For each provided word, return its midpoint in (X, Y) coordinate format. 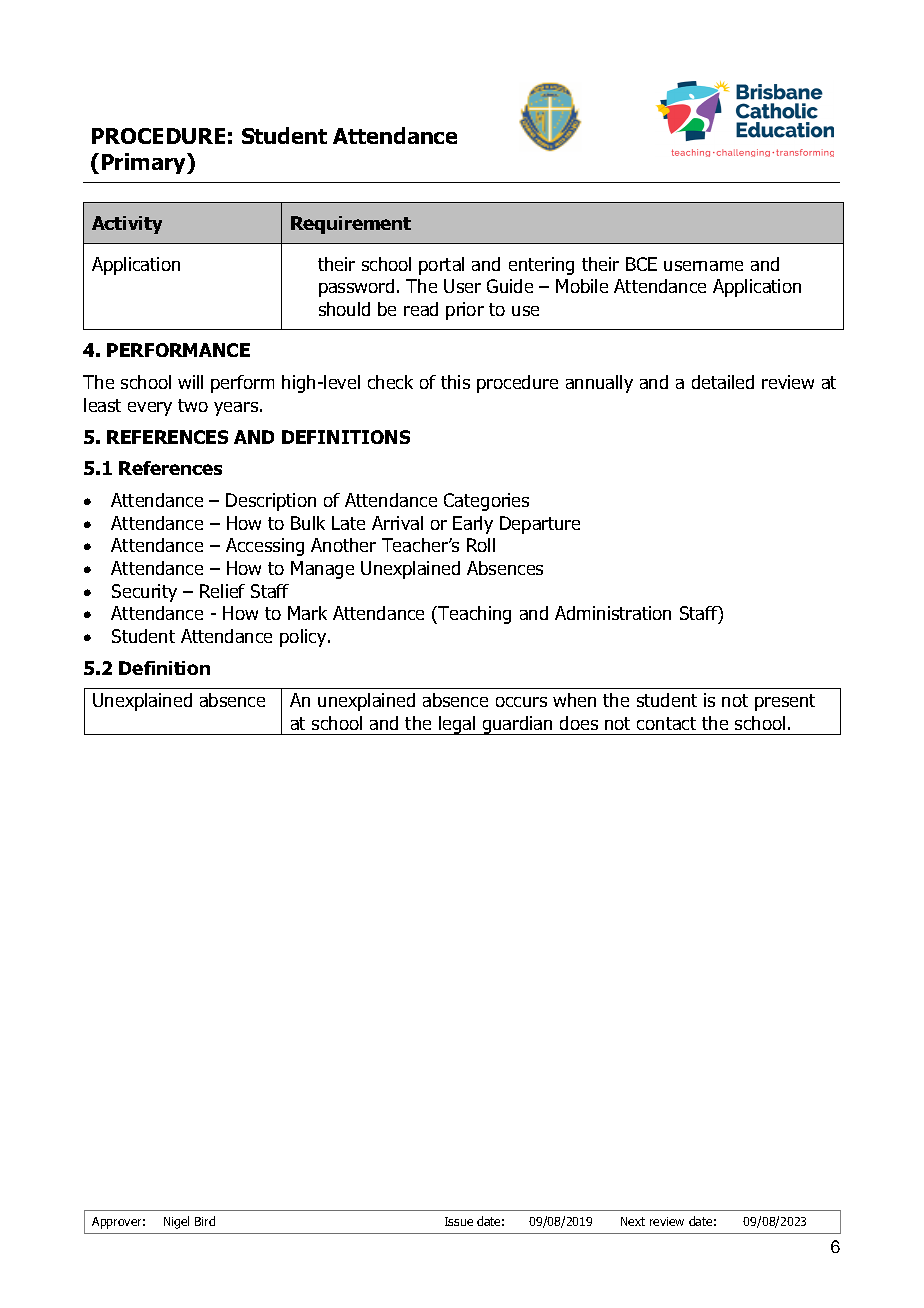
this (455, 382)
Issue (459, 1221)
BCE (641, 264)
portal (441, 266)
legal (457, 725)
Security (144, 593)
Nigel (176, 1222)
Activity (127, 225)
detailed (723, 382)
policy (304, 638)
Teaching (473, 615)
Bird (205, 1221)
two (193, 405)
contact (666, 723)
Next (633, 1221)
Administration (613, 613)
